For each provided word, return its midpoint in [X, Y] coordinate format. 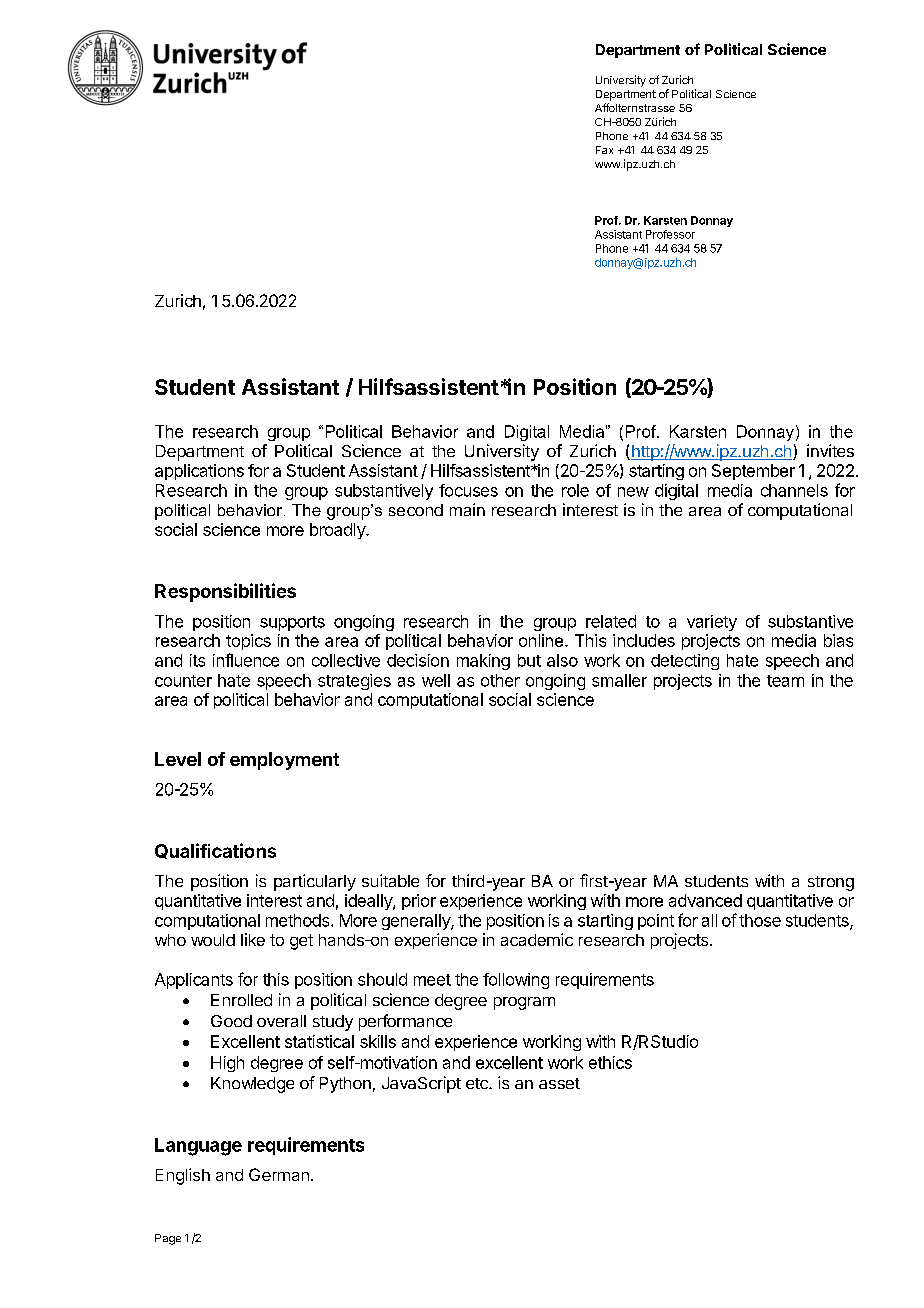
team [785, 681]
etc [478, 1083]
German [279, 1174]
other [500, 680]
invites [830, 450]
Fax [604, 150]
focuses [468, 490]
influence [246, 660]
